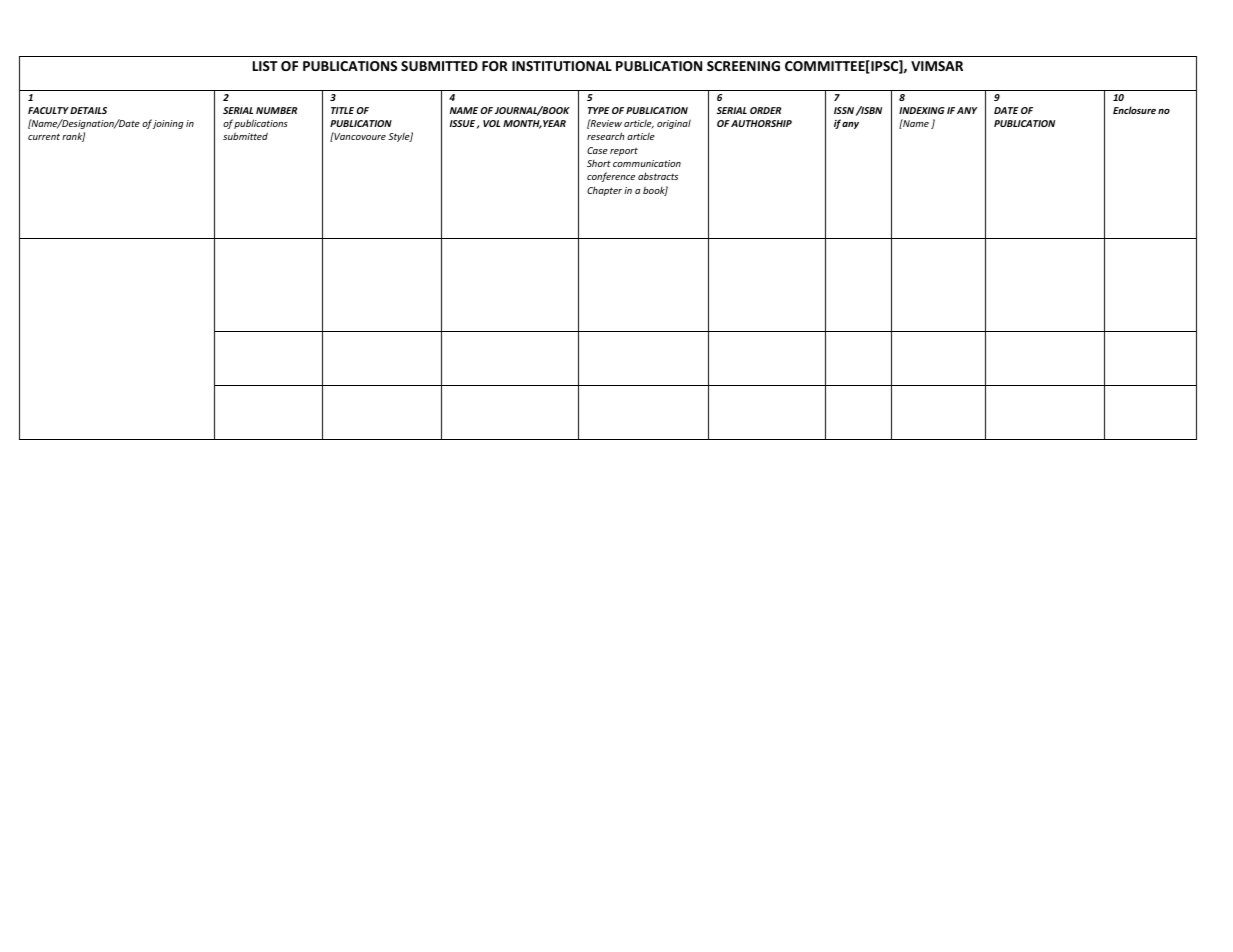  I want to click on INSTITUTIONAL, so click(562, 66).
